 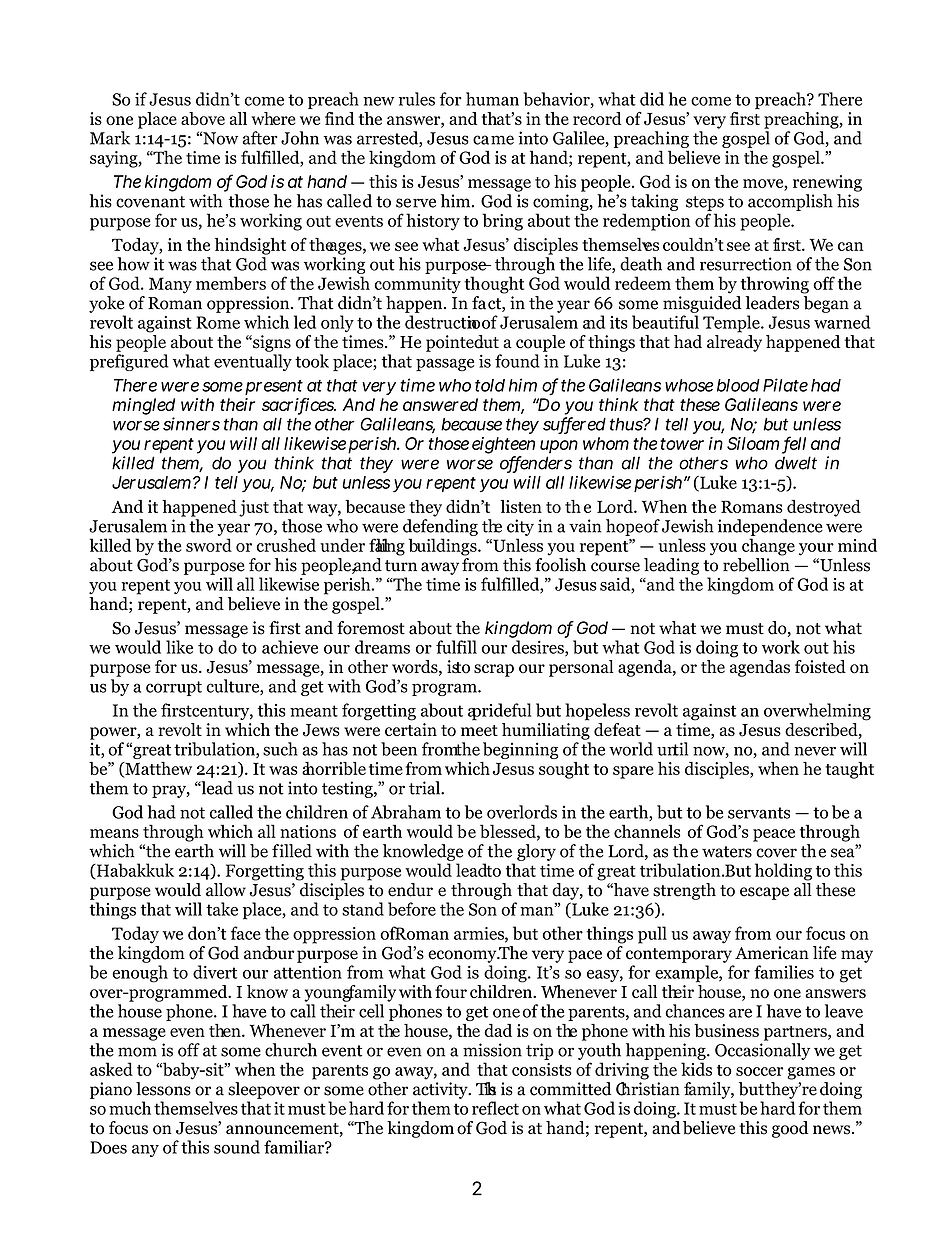 What do you see at coordinates (503, 447) in the screenshot?
I see `eighteen` at bounding box center [503, 447].
